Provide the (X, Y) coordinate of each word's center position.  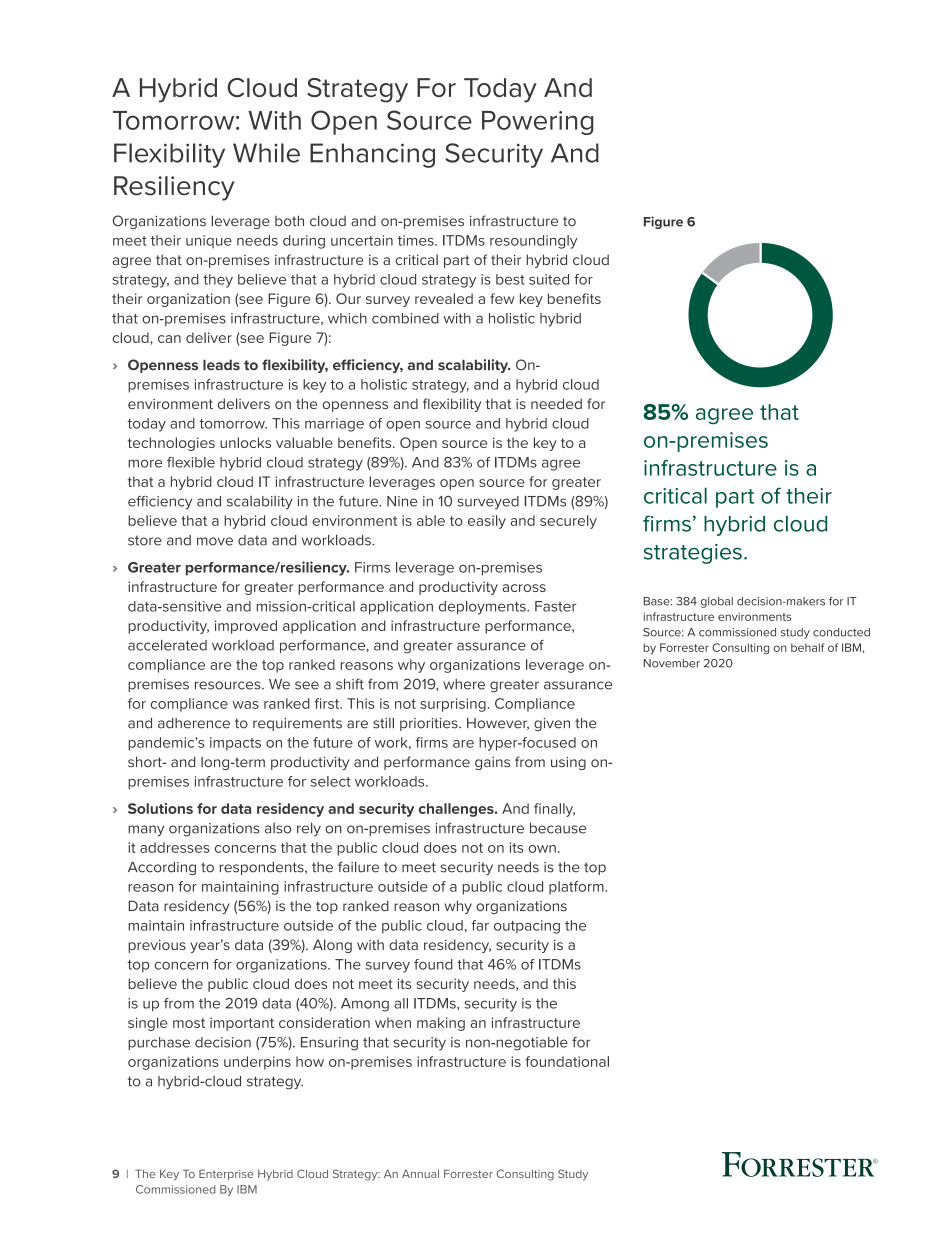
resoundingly (533, 242)
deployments (483, 608)
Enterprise (226, 1174)
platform (577, 888)
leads (221, 365)
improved (246, 627)
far (480, 925)
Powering (537, 123)
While (266, 153)
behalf (808, 647)
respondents (263, 868)
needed (556, 403)
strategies (693, 554)
